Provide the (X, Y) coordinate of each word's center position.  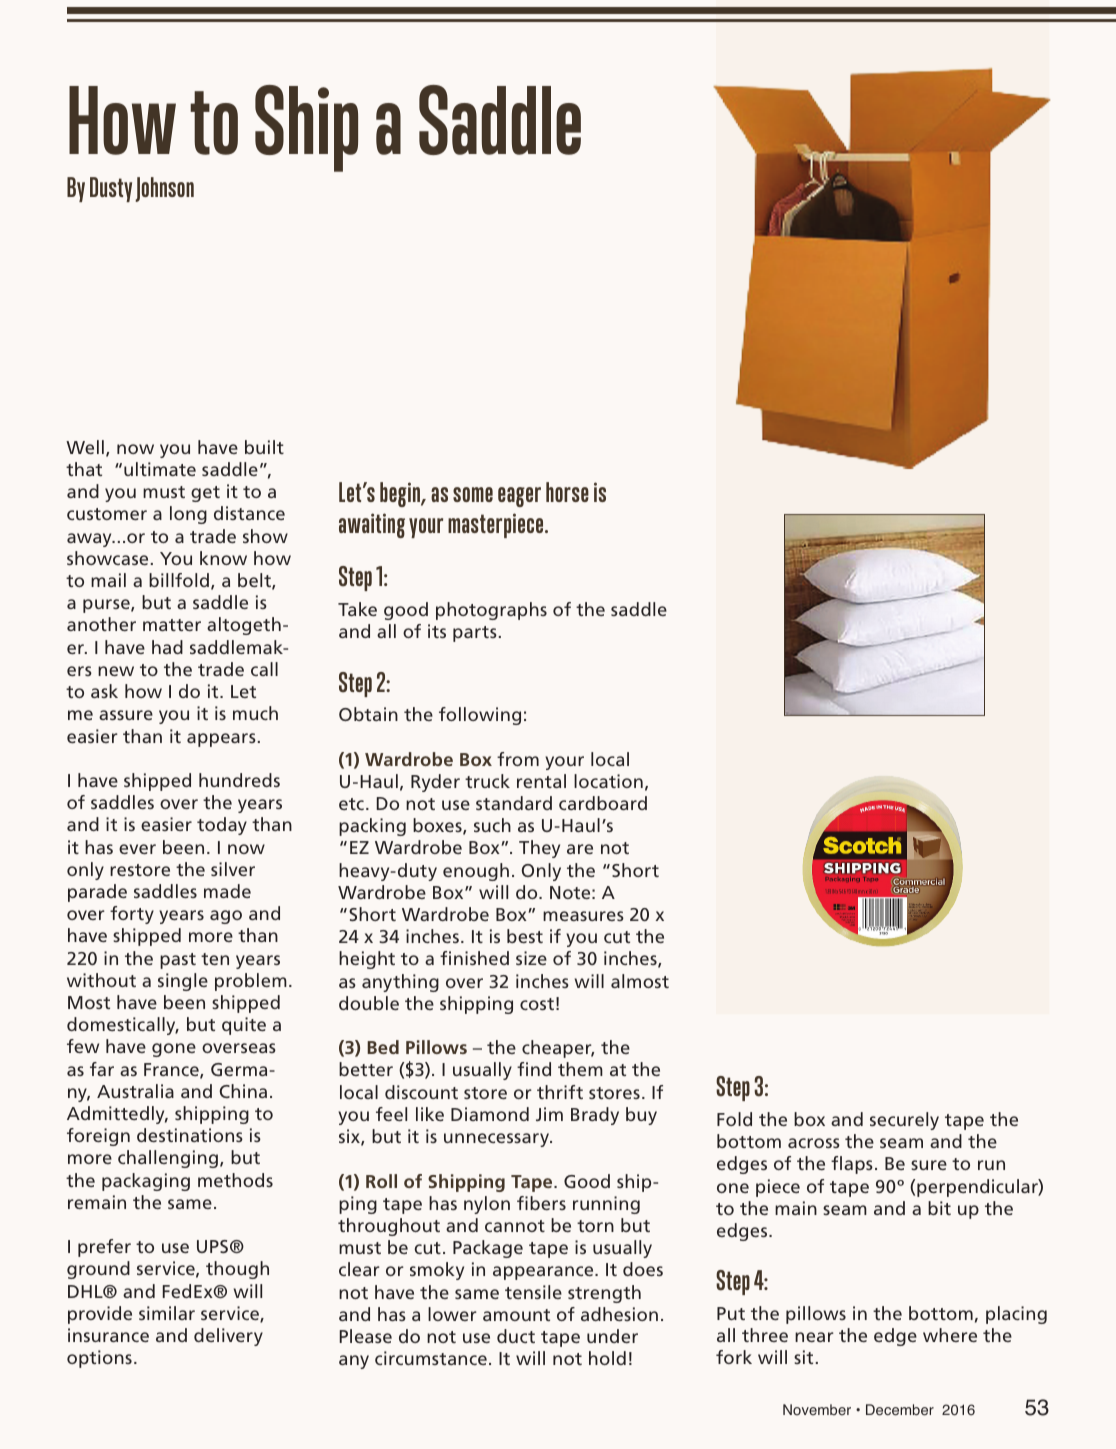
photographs (491, 611)
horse (567, 492)
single (183, 982)
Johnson (164, 189)
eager (519, 497)
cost (537, 1004)
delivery (228, 1337)
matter (172, 625)
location (608, 781)
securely (904, 1121)
